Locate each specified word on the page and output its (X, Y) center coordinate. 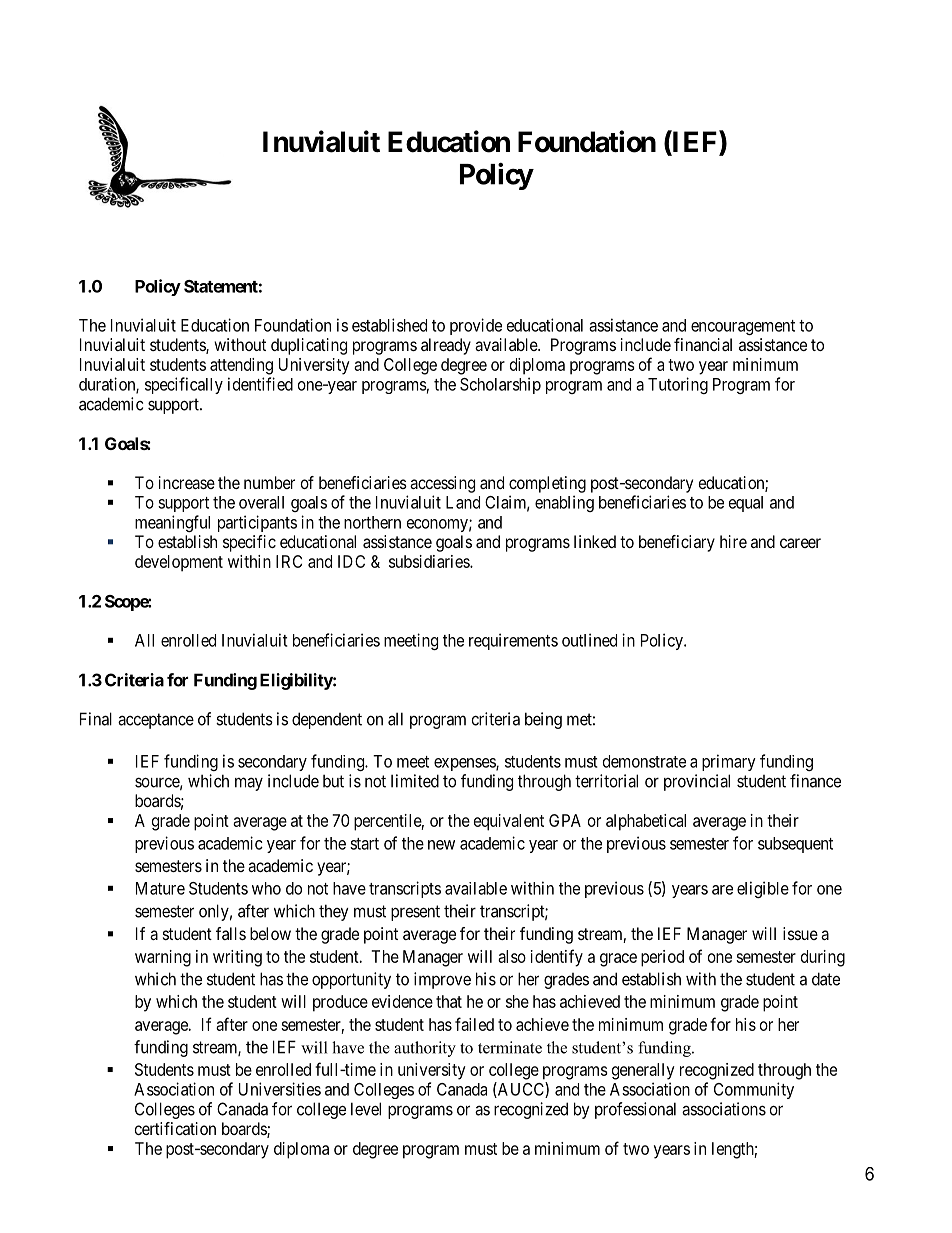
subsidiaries (430, 561)
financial (703, 344)
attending (241, 366)
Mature (160, 888)
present (415, 913)
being (543, 720)
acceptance (156, 721)
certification (175, 1128)
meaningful (172, 523)
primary (729, 762)
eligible (763, 889)
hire (733, 541)
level (366, 1109)
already (446, 346)
